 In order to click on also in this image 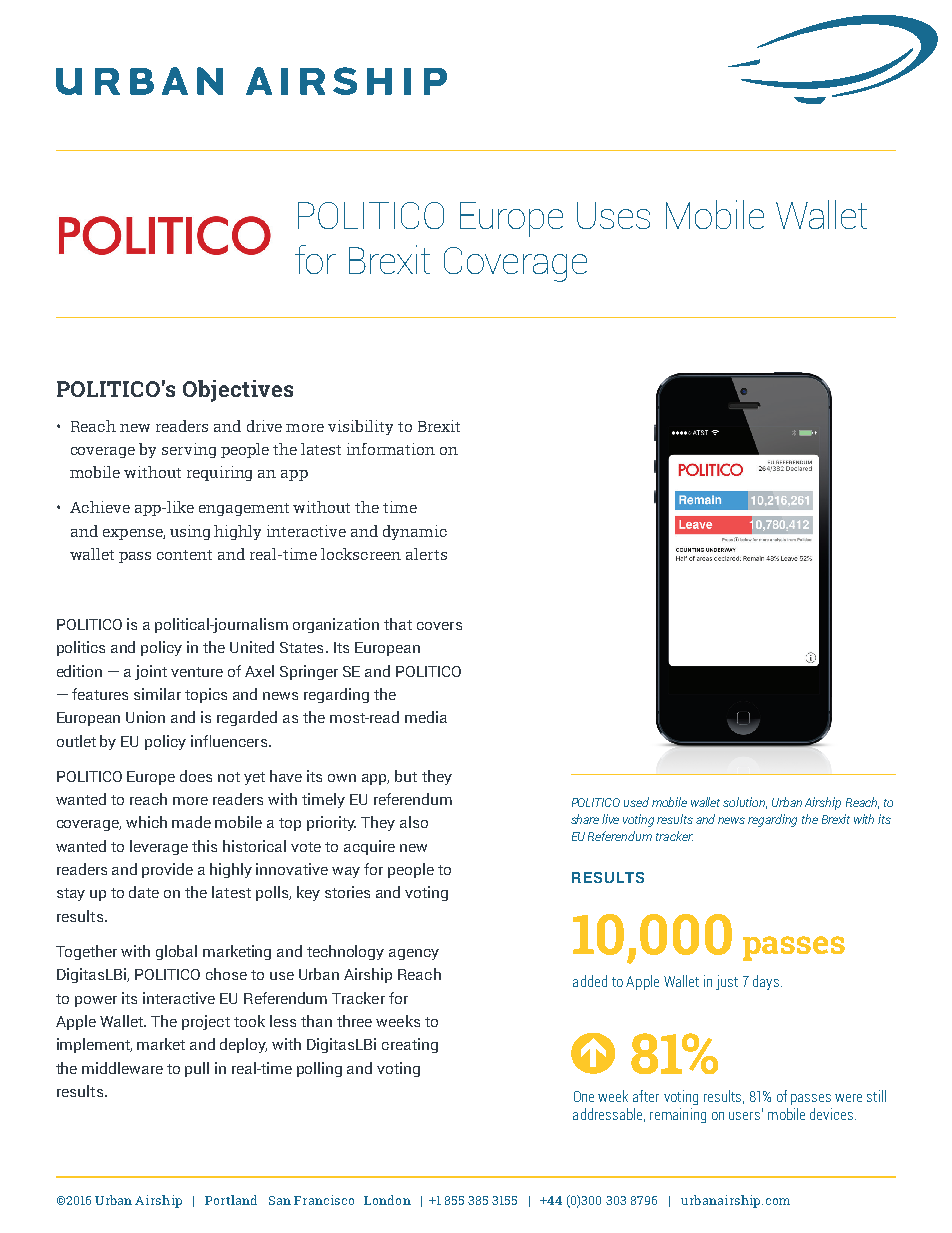, I will do `click(414, 822)`.
